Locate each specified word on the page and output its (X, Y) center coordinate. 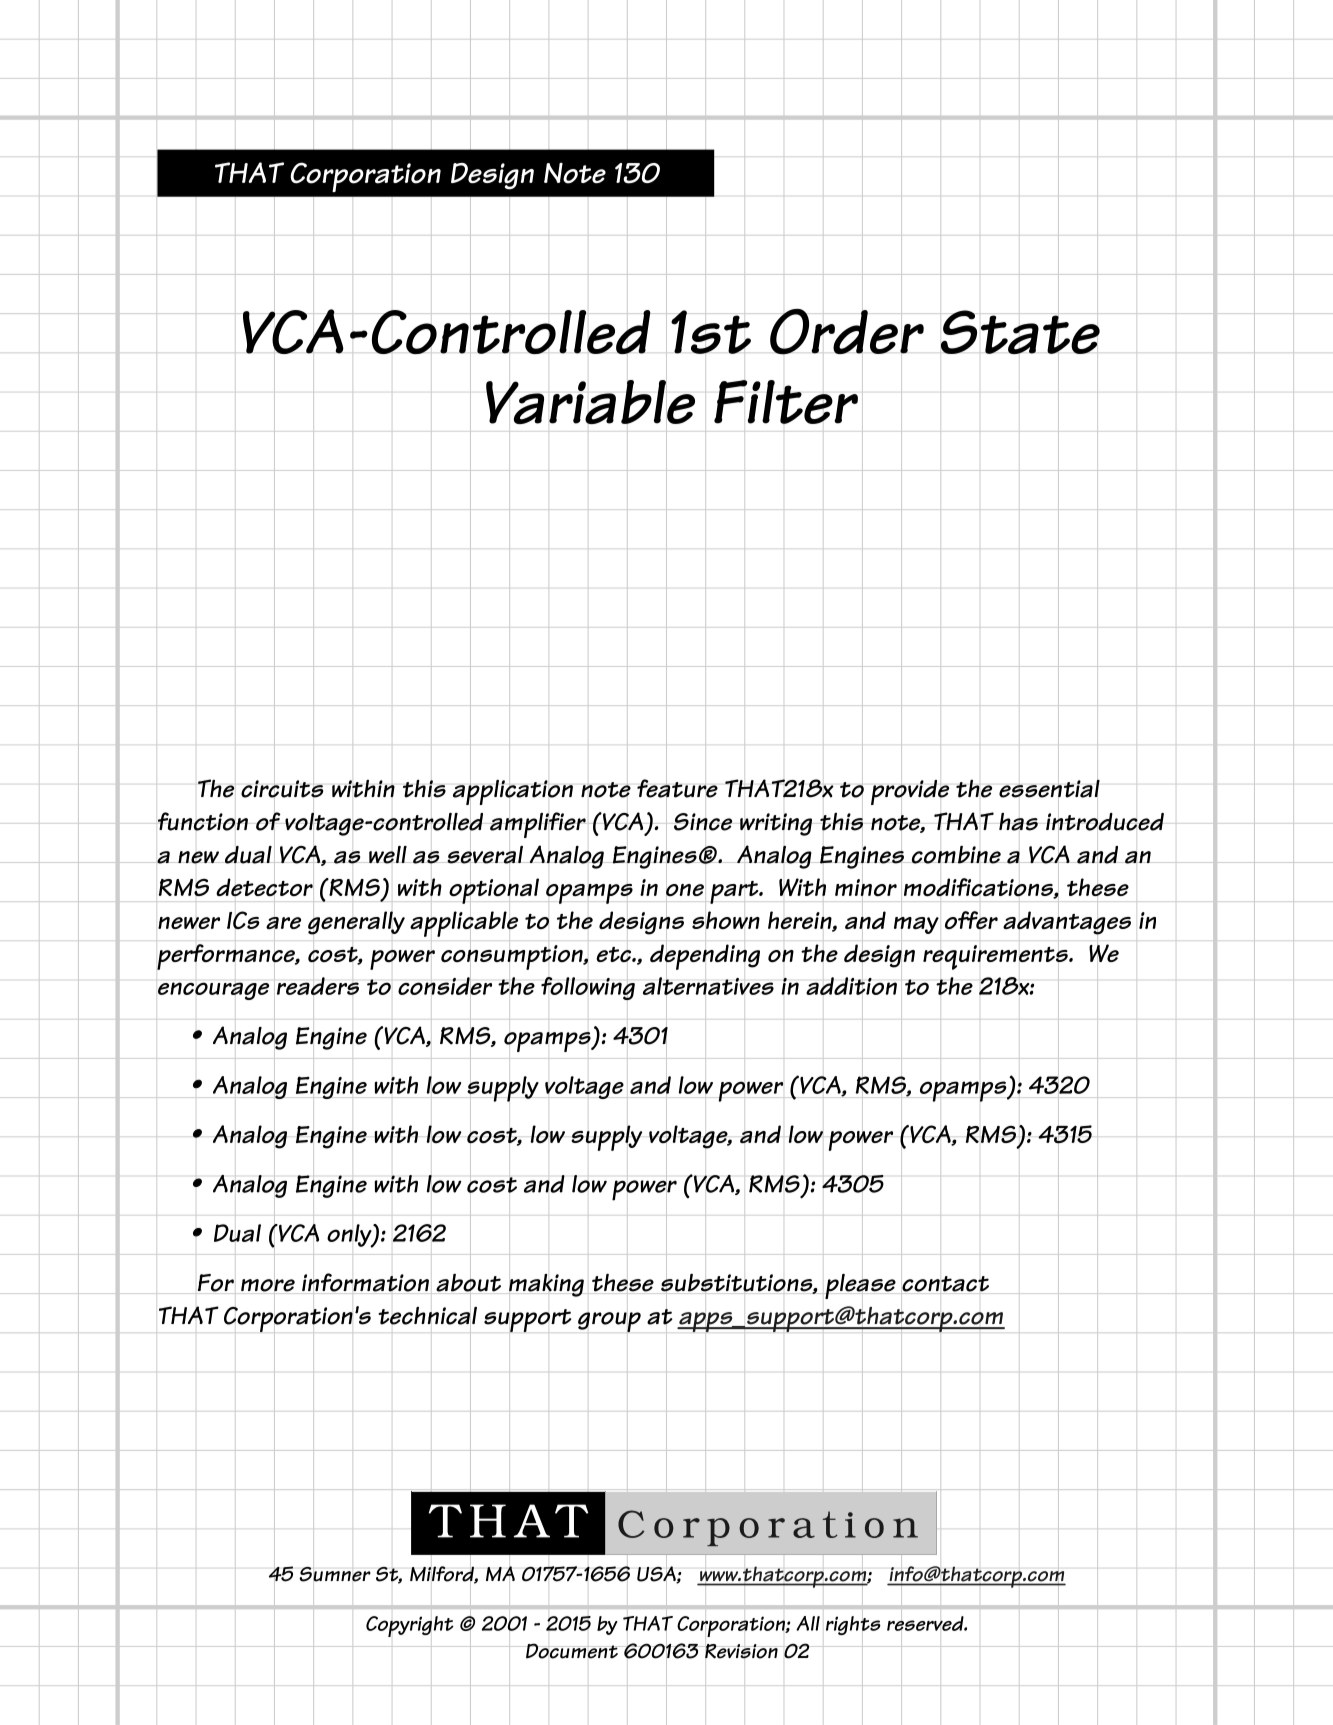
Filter (786, 402)
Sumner (335, 1574)
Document (572, 1651)
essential (1049, 788)
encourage (213, 991)
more (268, 1285)
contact (945, 1285)
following (588, 989)
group (609, 1322)
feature (677, 788)
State (1020, 332)
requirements (996, 957)
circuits (282, 789)
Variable (590, 401)
